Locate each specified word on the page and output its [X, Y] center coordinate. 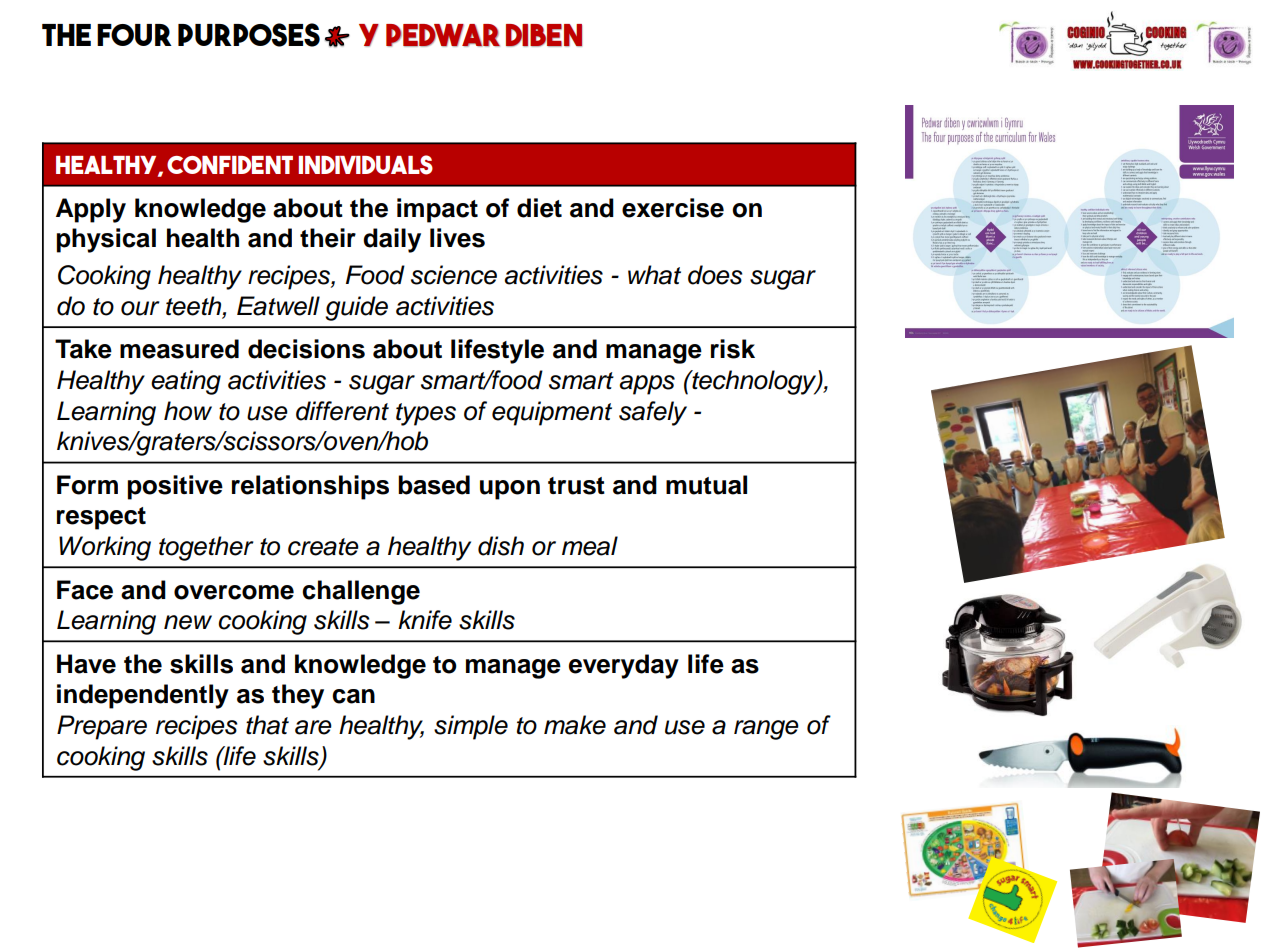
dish [501, 546]
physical [106, 240]
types [426, 414]
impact [437, 210]
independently [143, 696]
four [134, 35]
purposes [249, 35]
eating [186, 382]
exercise [673, 208]
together [206, 548]
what [654, 275]
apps [647, 385]
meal [590, 546]
